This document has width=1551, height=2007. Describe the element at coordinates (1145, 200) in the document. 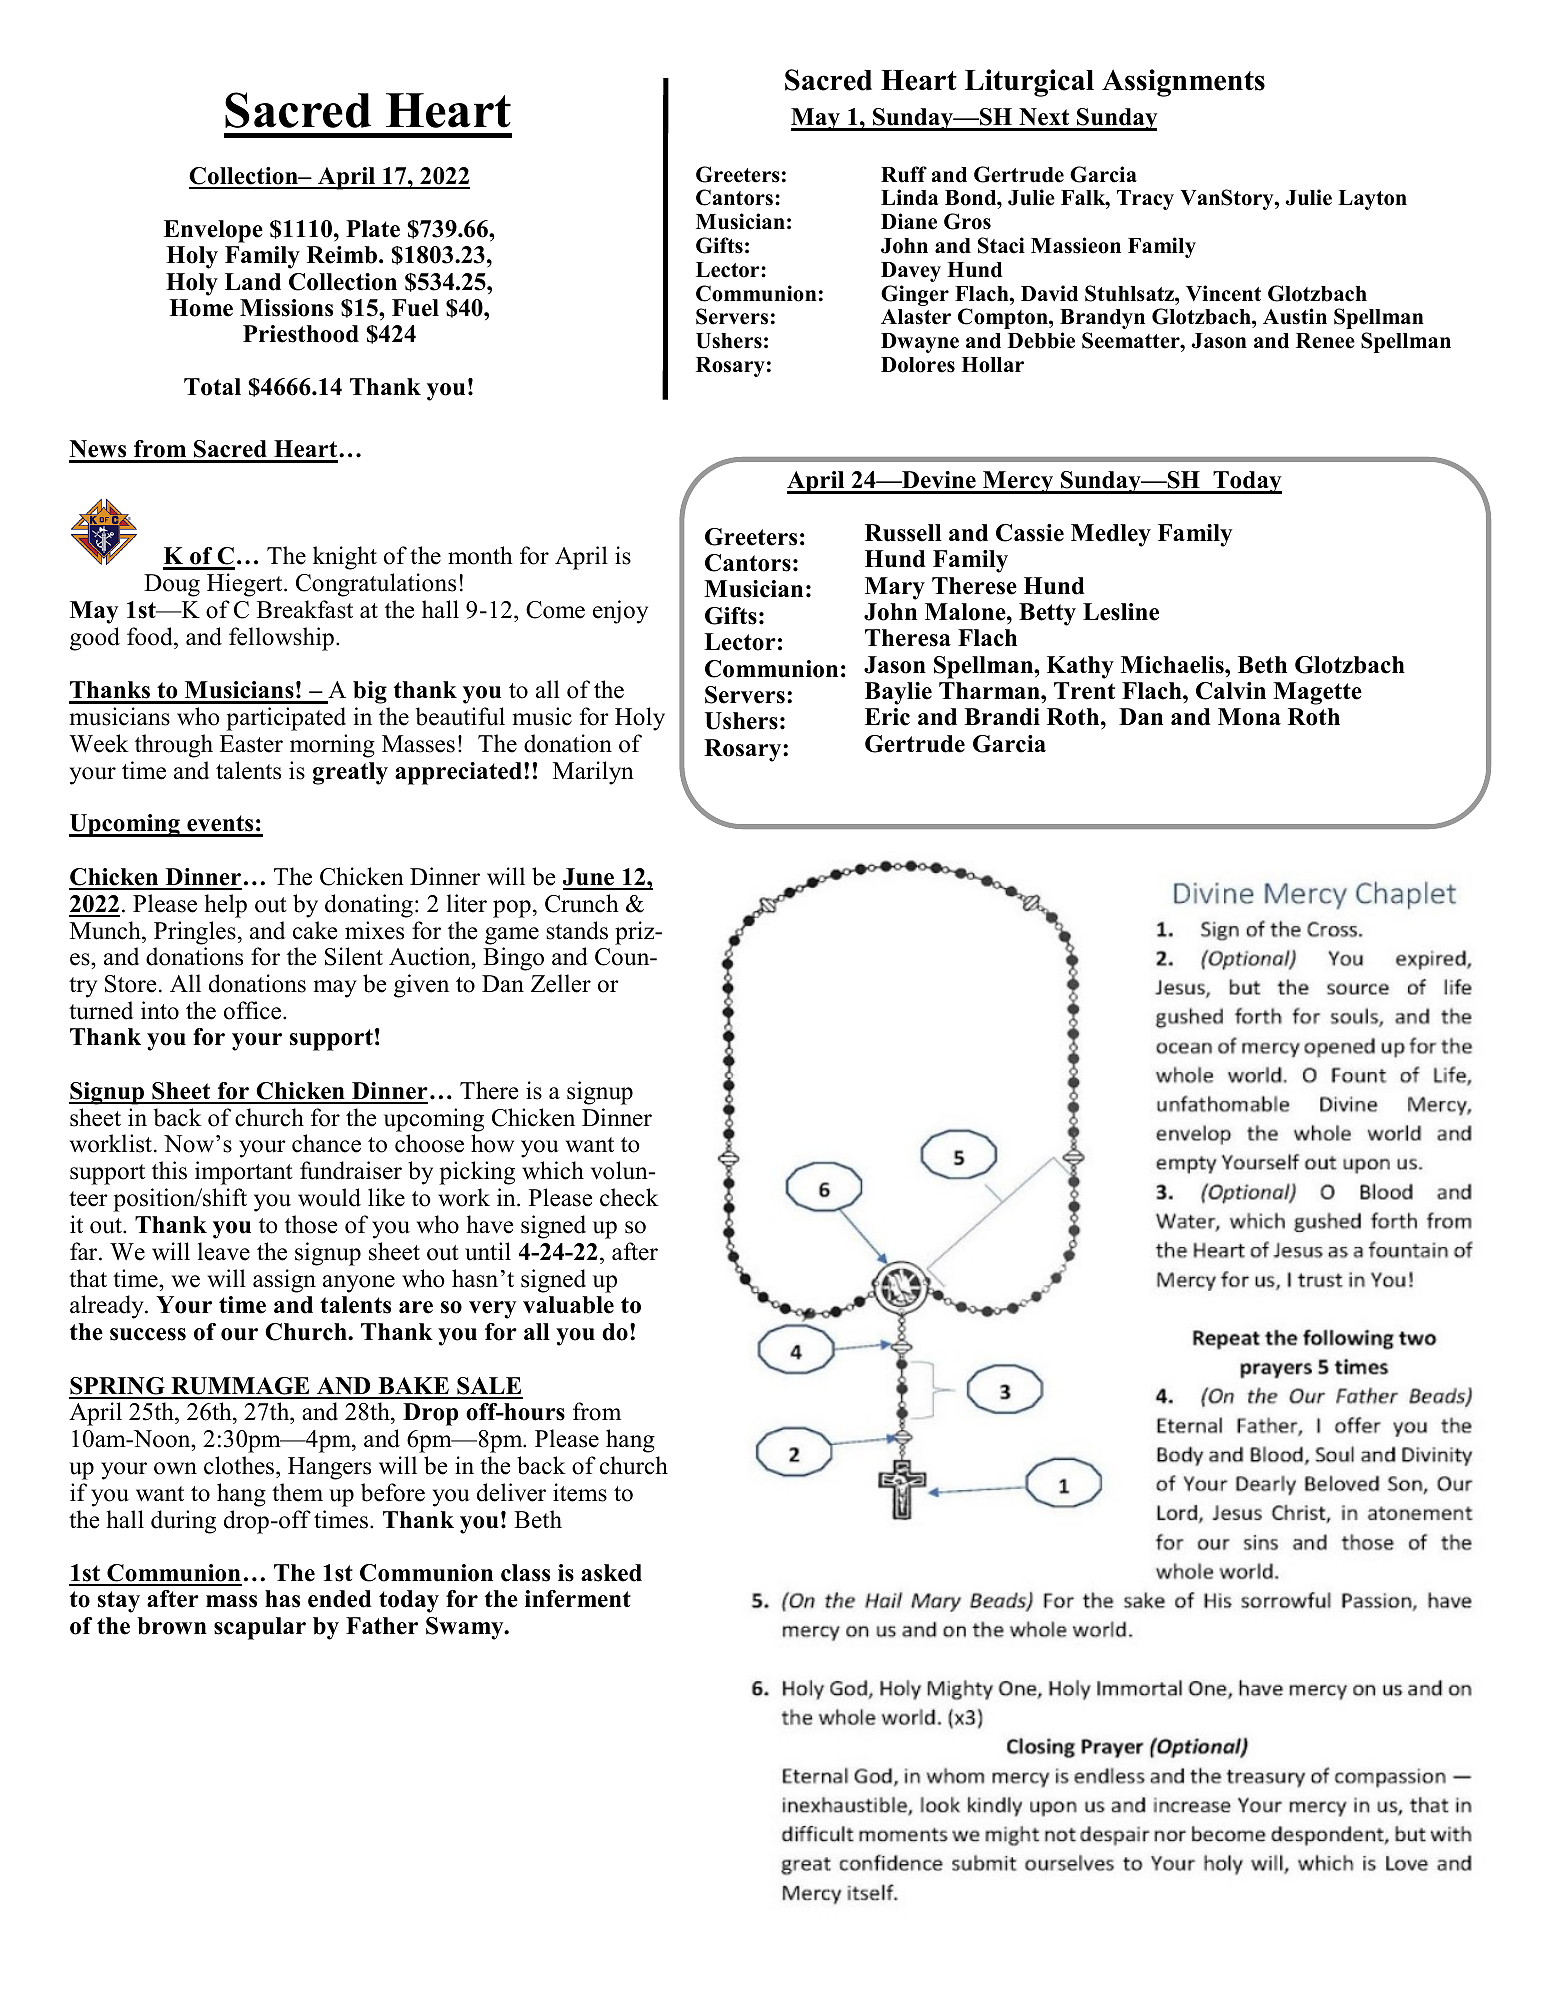

I see `Tracy` at that location.
